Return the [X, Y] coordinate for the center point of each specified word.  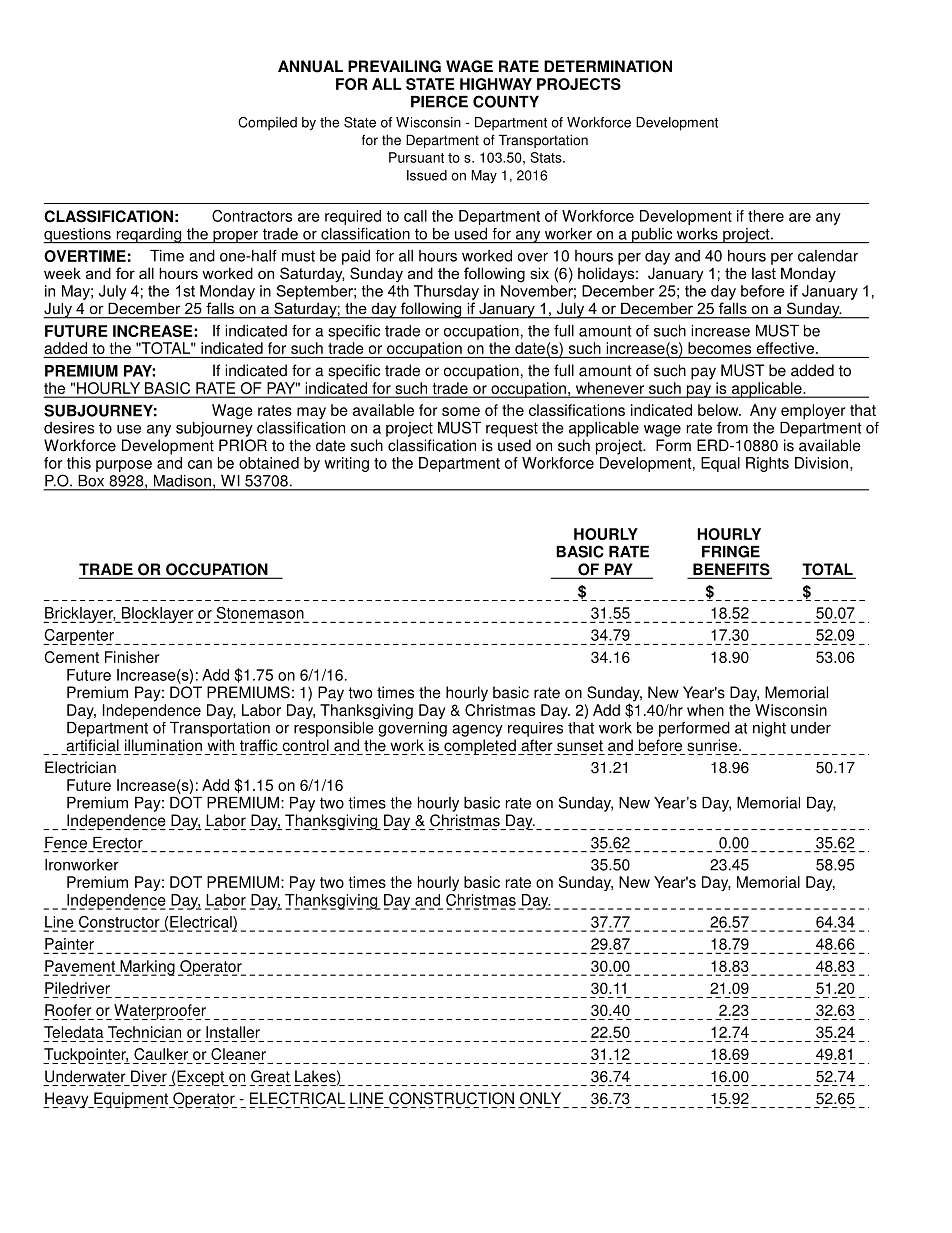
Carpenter [79, 637]
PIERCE [439, 101]
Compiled [267, 124]
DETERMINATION [608, 66]
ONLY [540, 1098]
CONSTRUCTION [451, 1098]
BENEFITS [731, 570]
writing [346, 464]
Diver [149, 1076]
